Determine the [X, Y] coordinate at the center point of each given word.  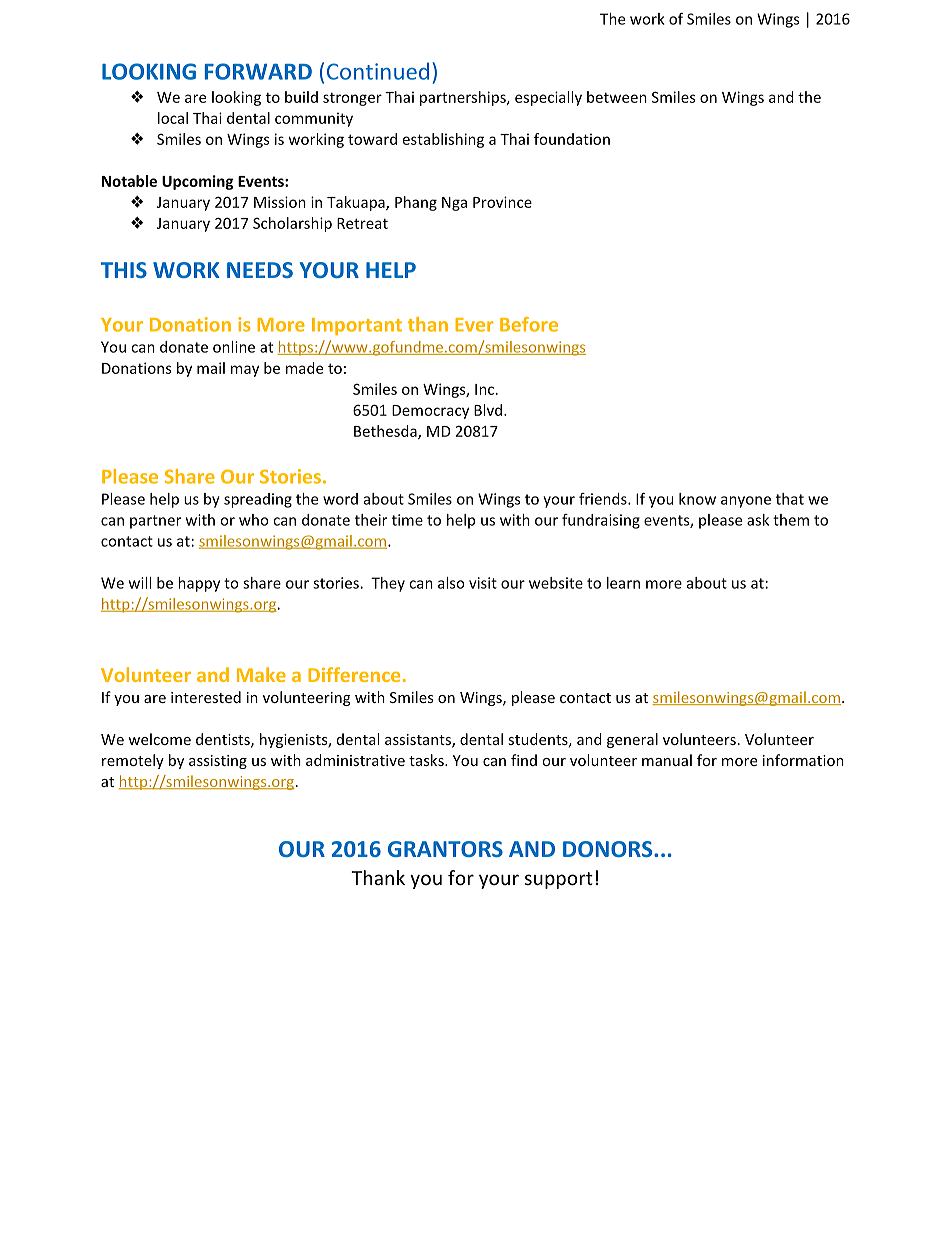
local [173, 118]
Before [529, 324]
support [559, 880]
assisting [218, 762]
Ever [474, 325]
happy [199, 584]
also [451, 583]
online [234, 347]
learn [623, 583]
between [617, 97]
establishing [443, 140]
